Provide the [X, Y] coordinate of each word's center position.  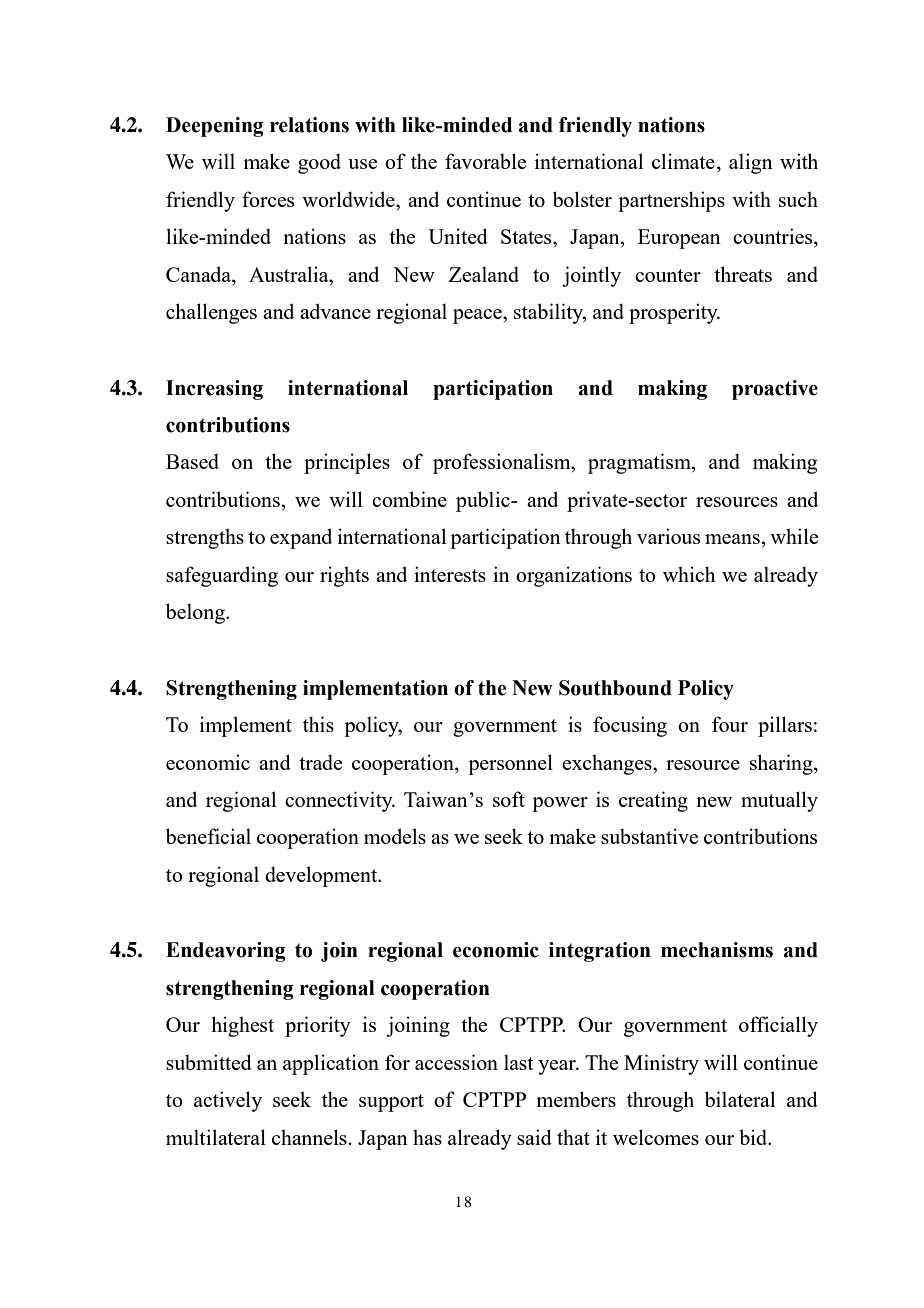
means [733, 539]
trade [320, 762]
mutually [779, 801]
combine [409, 499]
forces [268, 199]
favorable [485, 161]
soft [509, 799]
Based [192, 461]
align [751, 163]
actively [228, 1101]
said [534, 1137]
